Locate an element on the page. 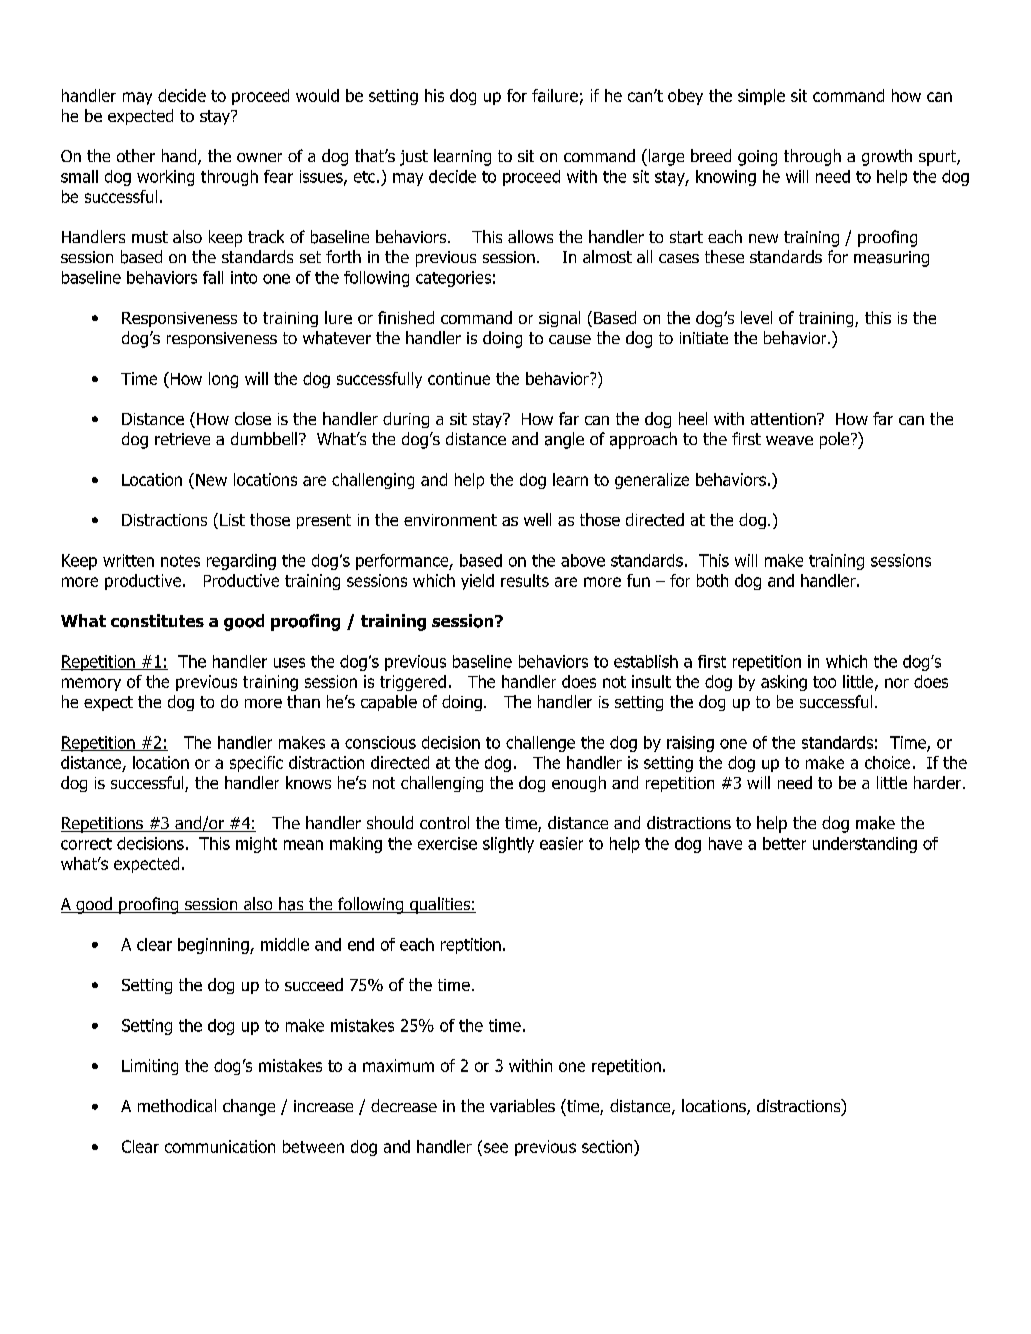 This page has height=1334, width=1031. other is located at coordinates (136, 155).
